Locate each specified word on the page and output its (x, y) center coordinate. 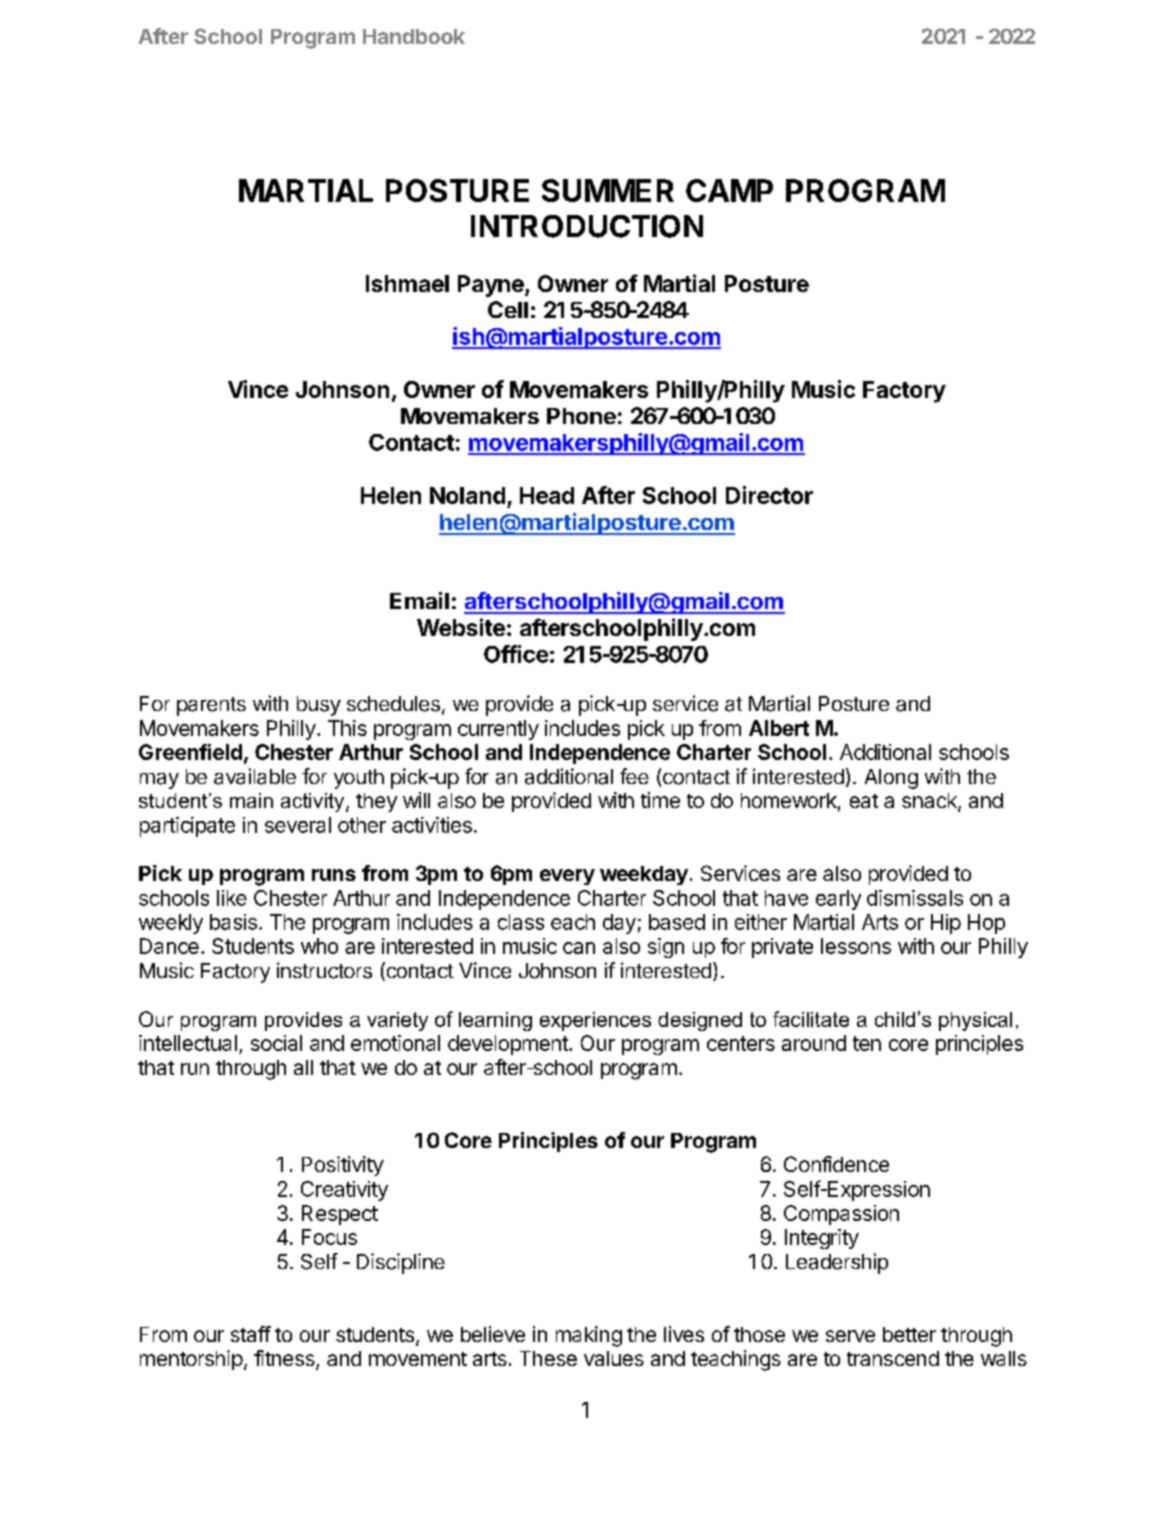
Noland (467, 495)
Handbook (414, 36)
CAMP (729, 190)
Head (547, 495)
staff (251, 1334)
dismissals (915, 898)
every (567, 877)
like (232, 898)
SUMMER (608, 190)
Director (769, 495)
